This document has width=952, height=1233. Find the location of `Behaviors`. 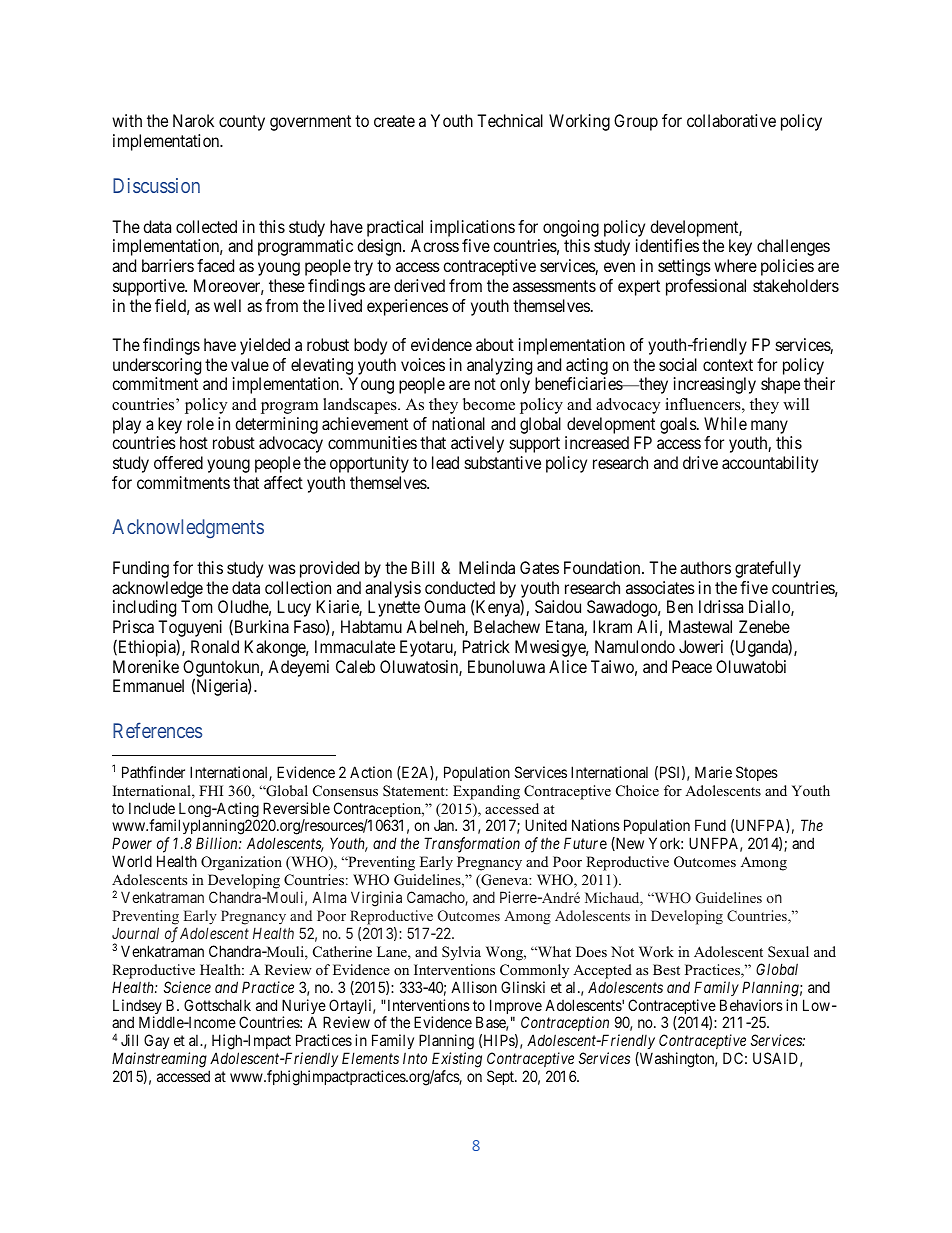

Behaviors is located at coordinates (751, 1005).
